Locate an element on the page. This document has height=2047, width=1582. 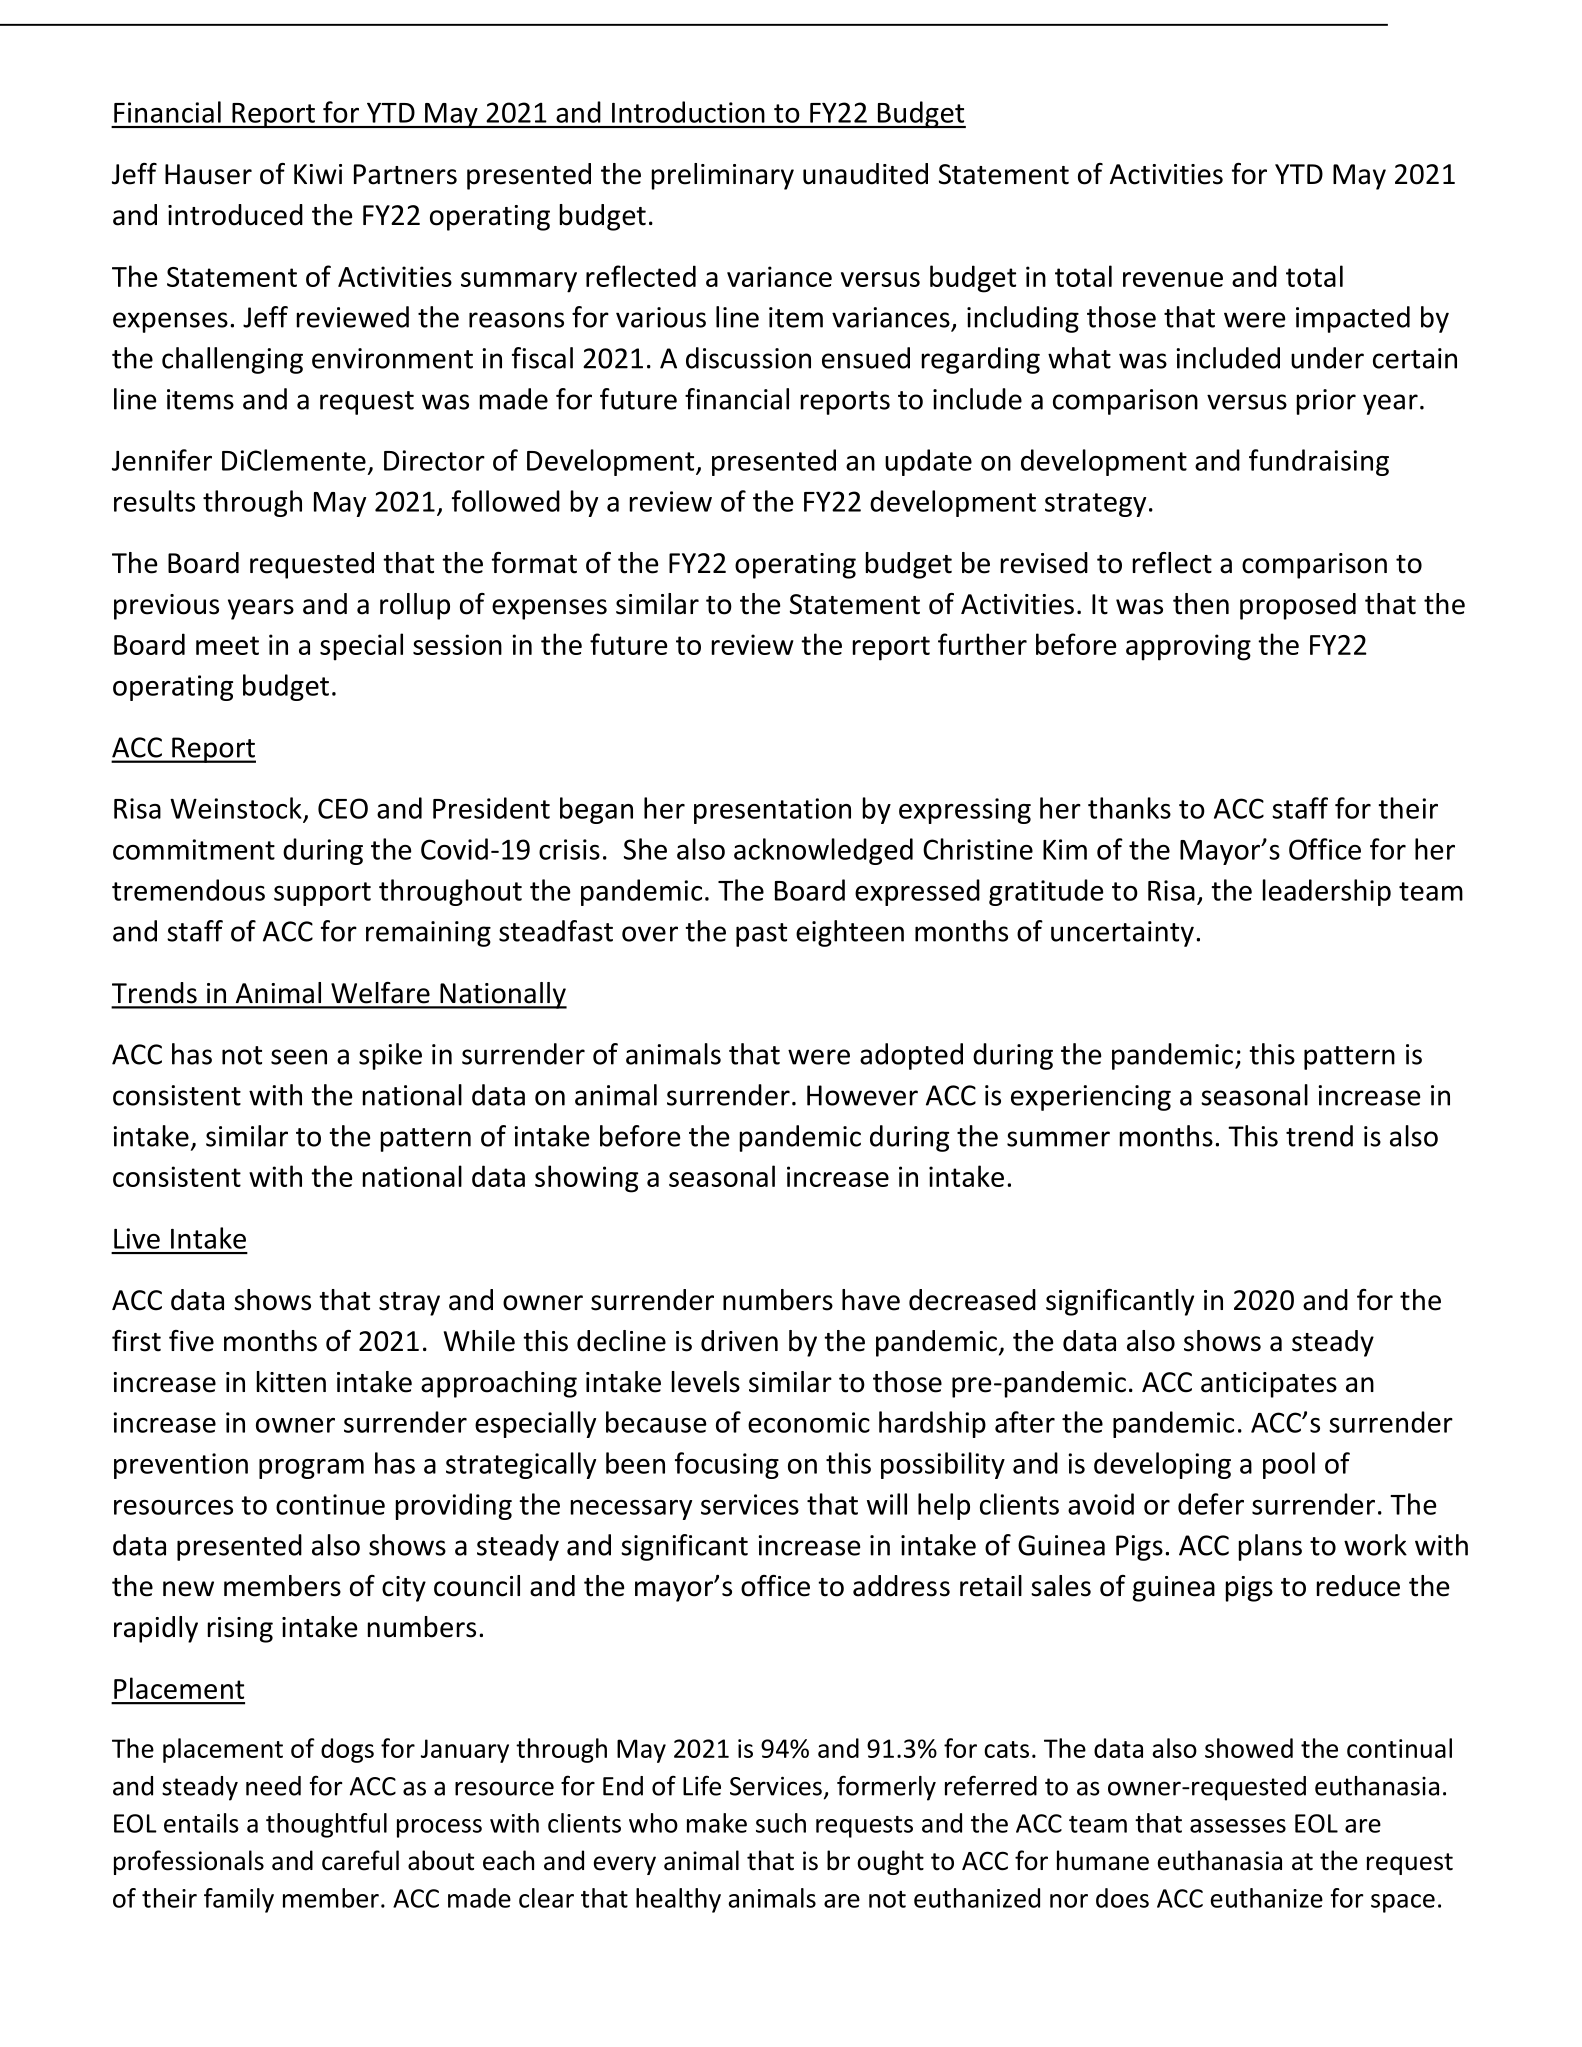
careful is located at coordinates (360, 1860).
